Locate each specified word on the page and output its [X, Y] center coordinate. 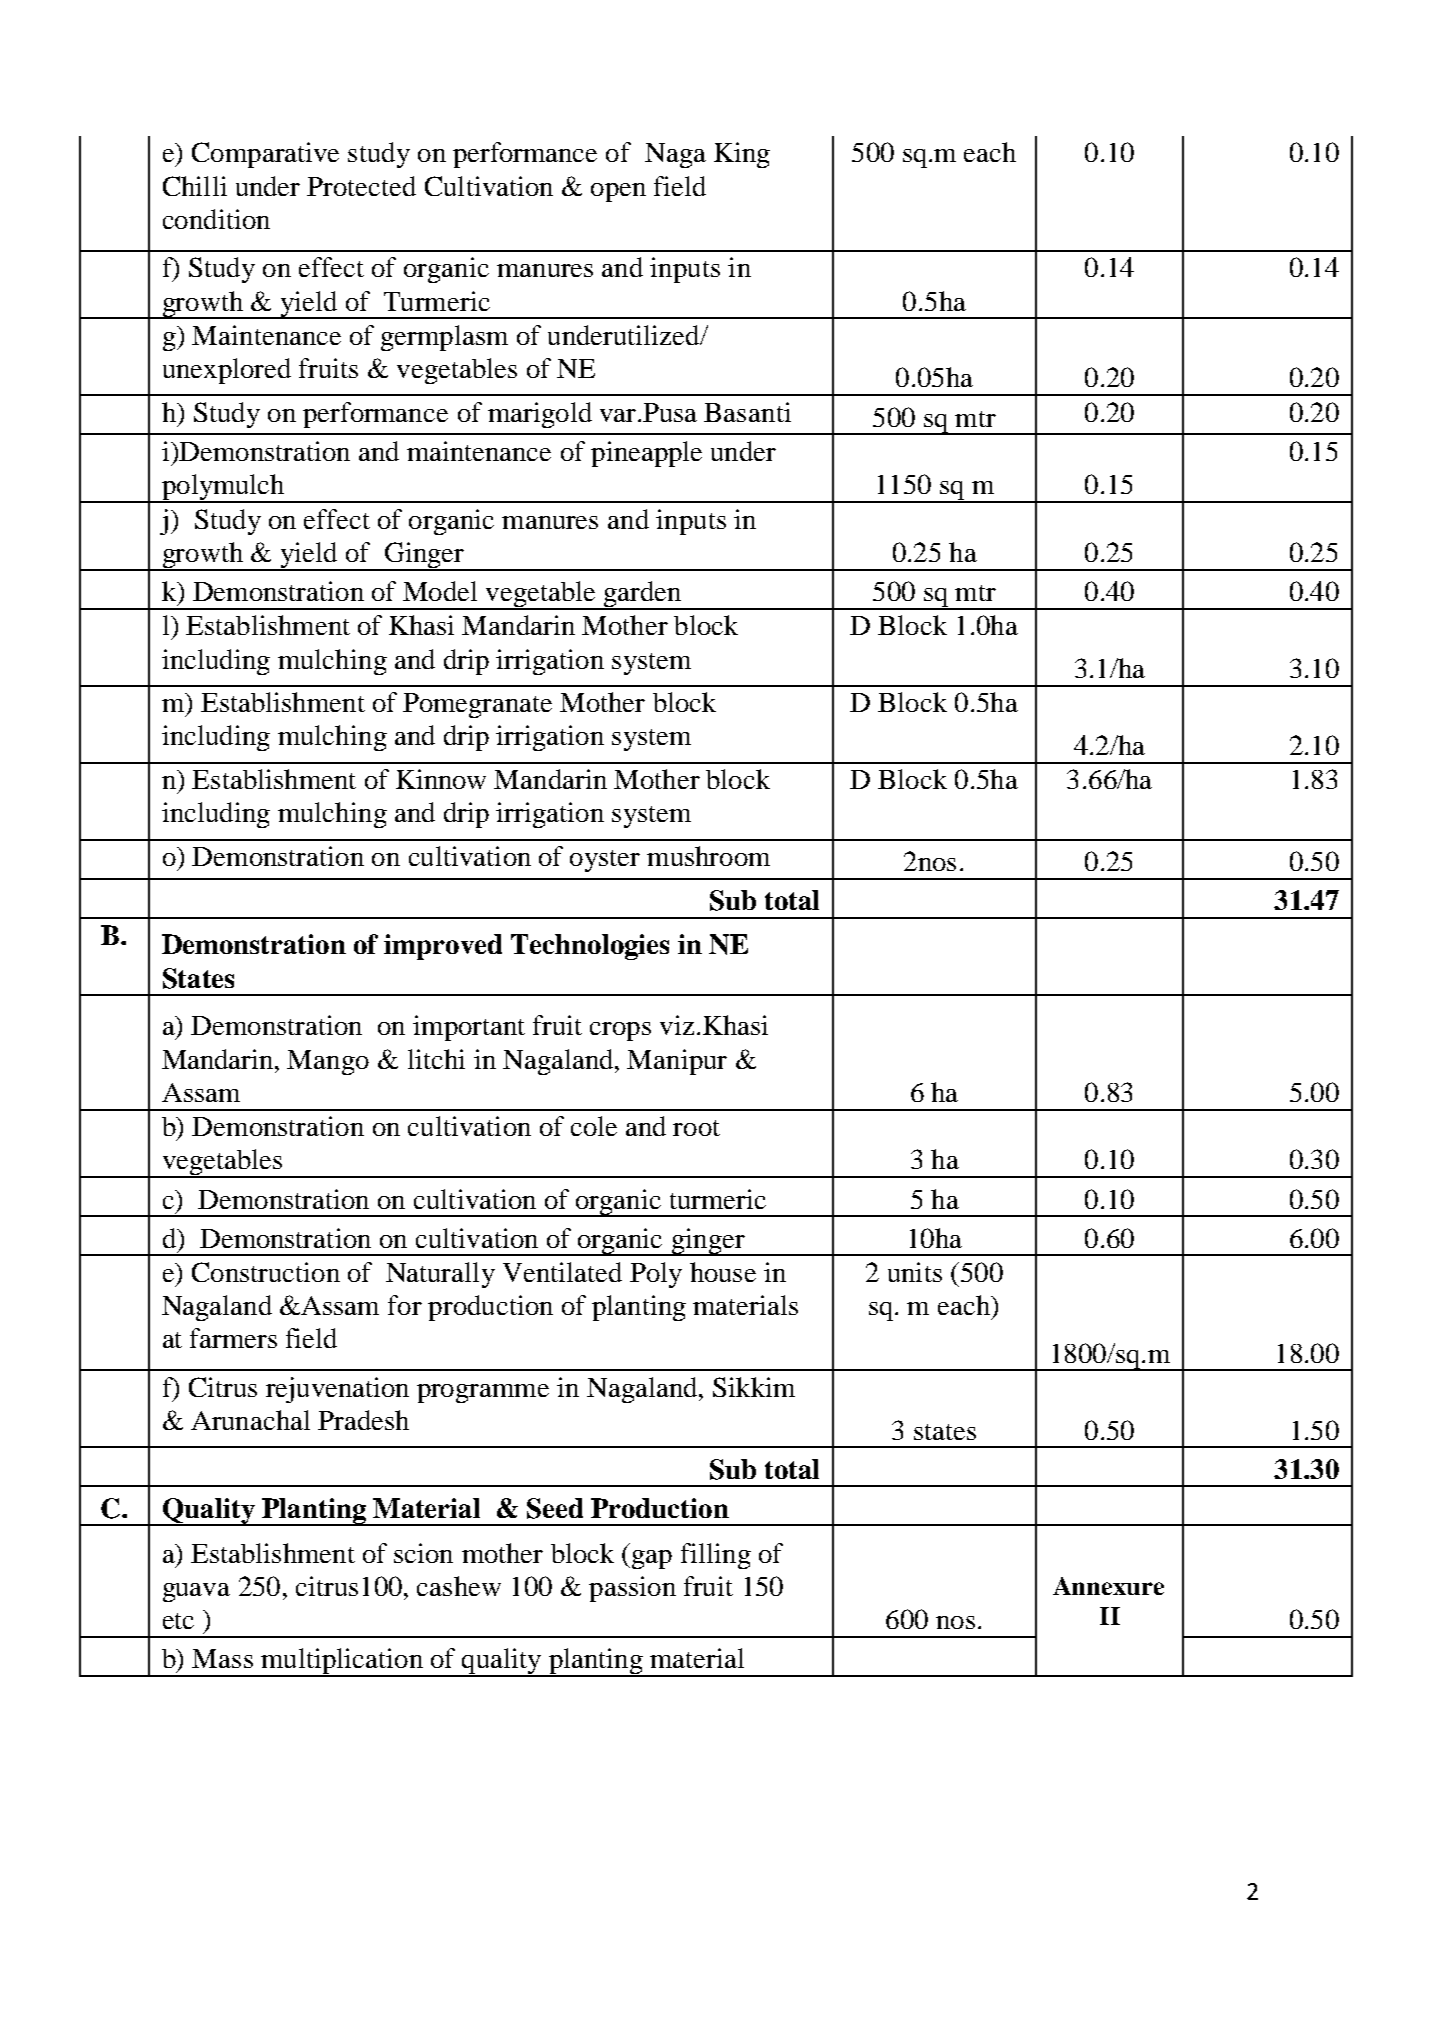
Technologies [590, 947]
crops [620, 1031]
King [742, 155]
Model [440, 591]
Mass [222, 1658]
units [915, 1272]
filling [716, 1556]
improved [443, 947]
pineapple [646, 454]
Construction [266, 1272]
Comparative [265, 155]
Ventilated [562, 1272]
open [618, 192]
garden [643, 595]
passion [632, 1589]
